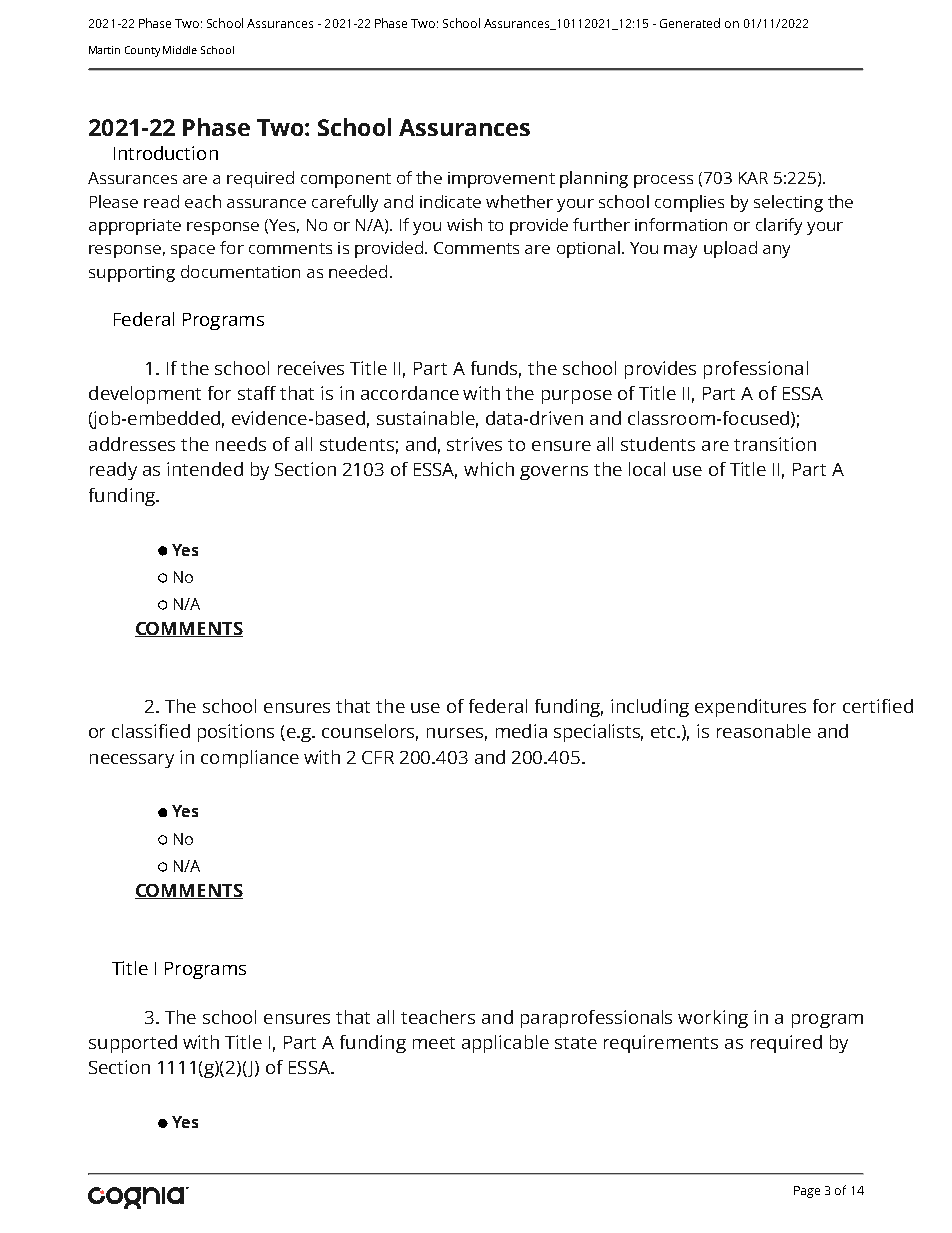 This page has height=1233, width=952. I want to click on Generated, so click(690, 23).
